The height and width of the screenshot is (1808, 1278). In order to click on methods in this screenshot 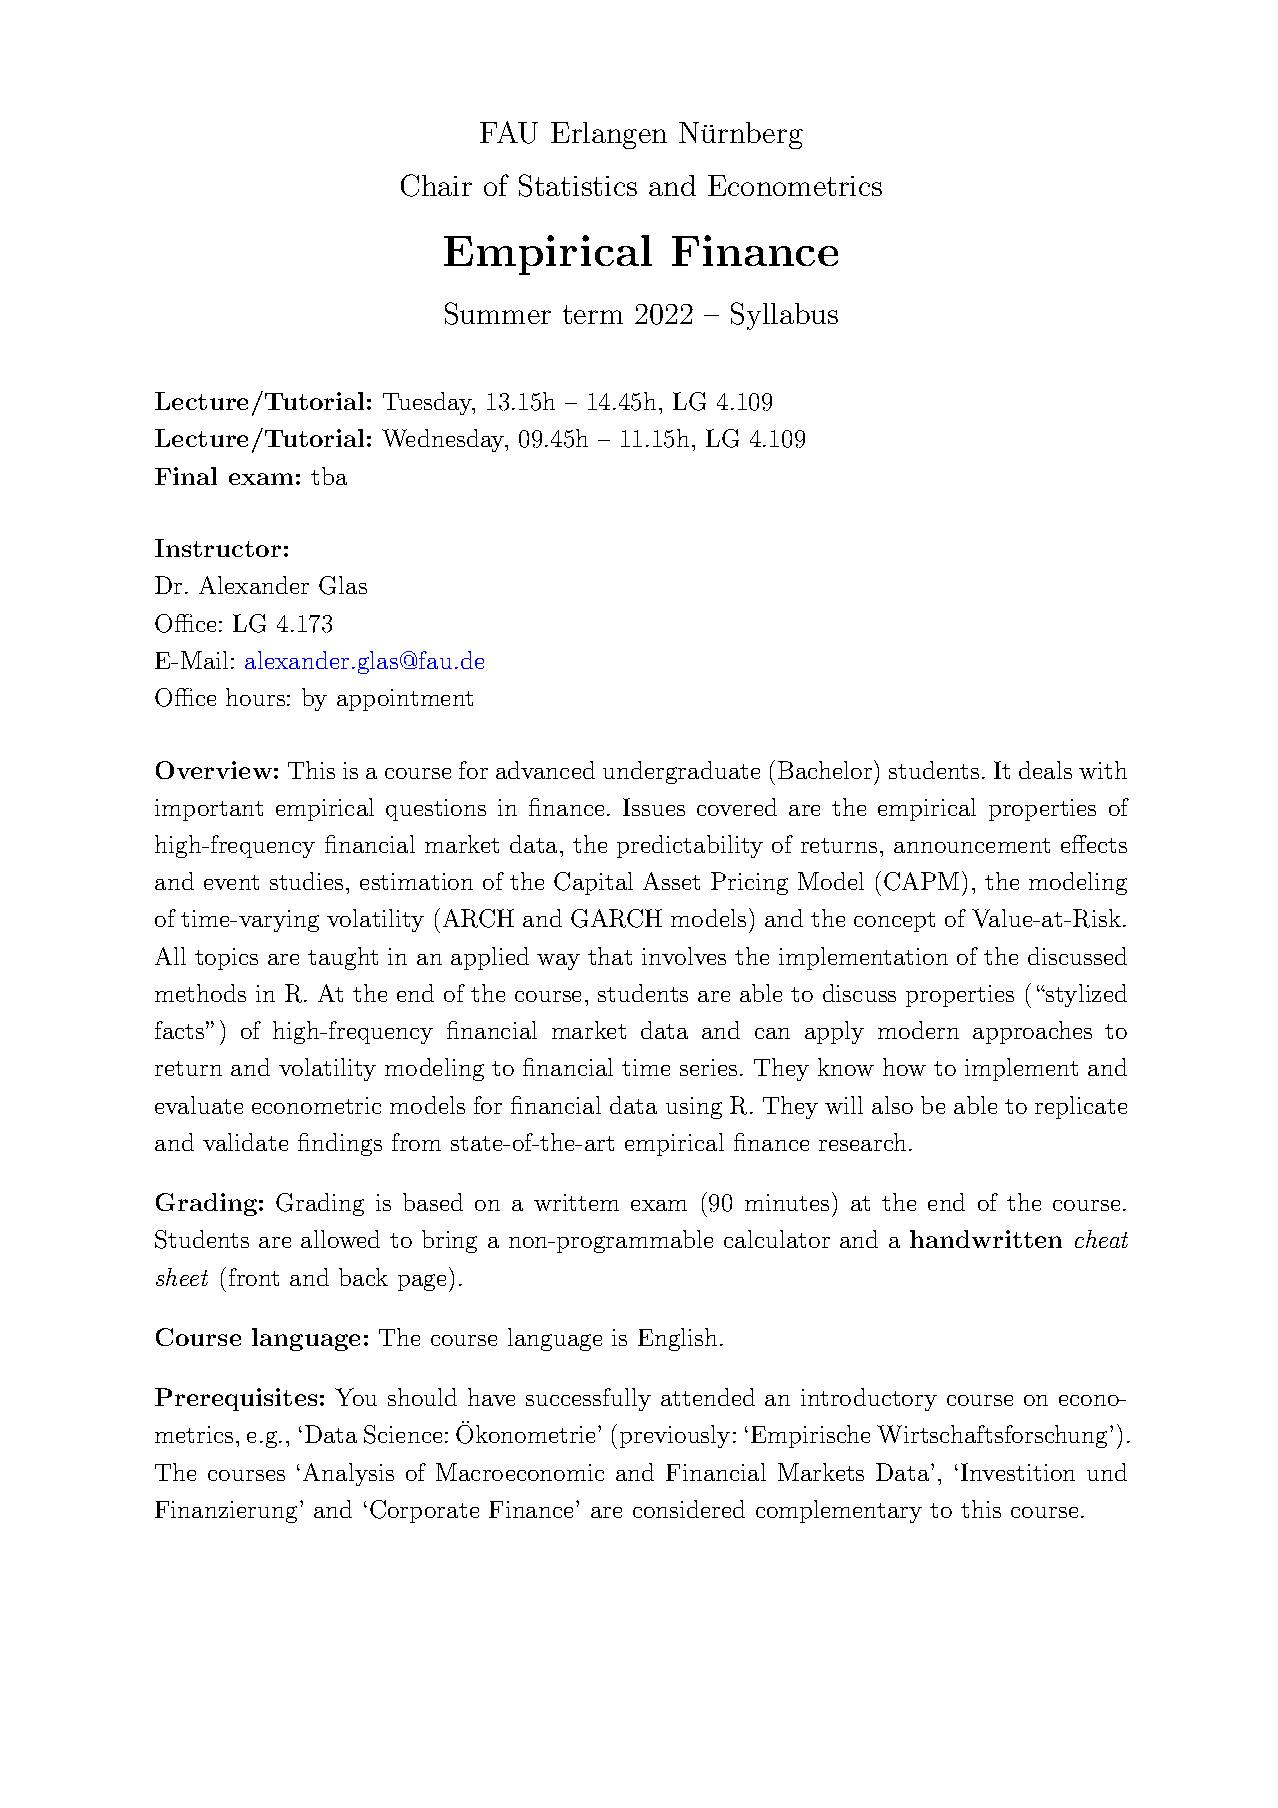, I will do `click(200, 993)`.
